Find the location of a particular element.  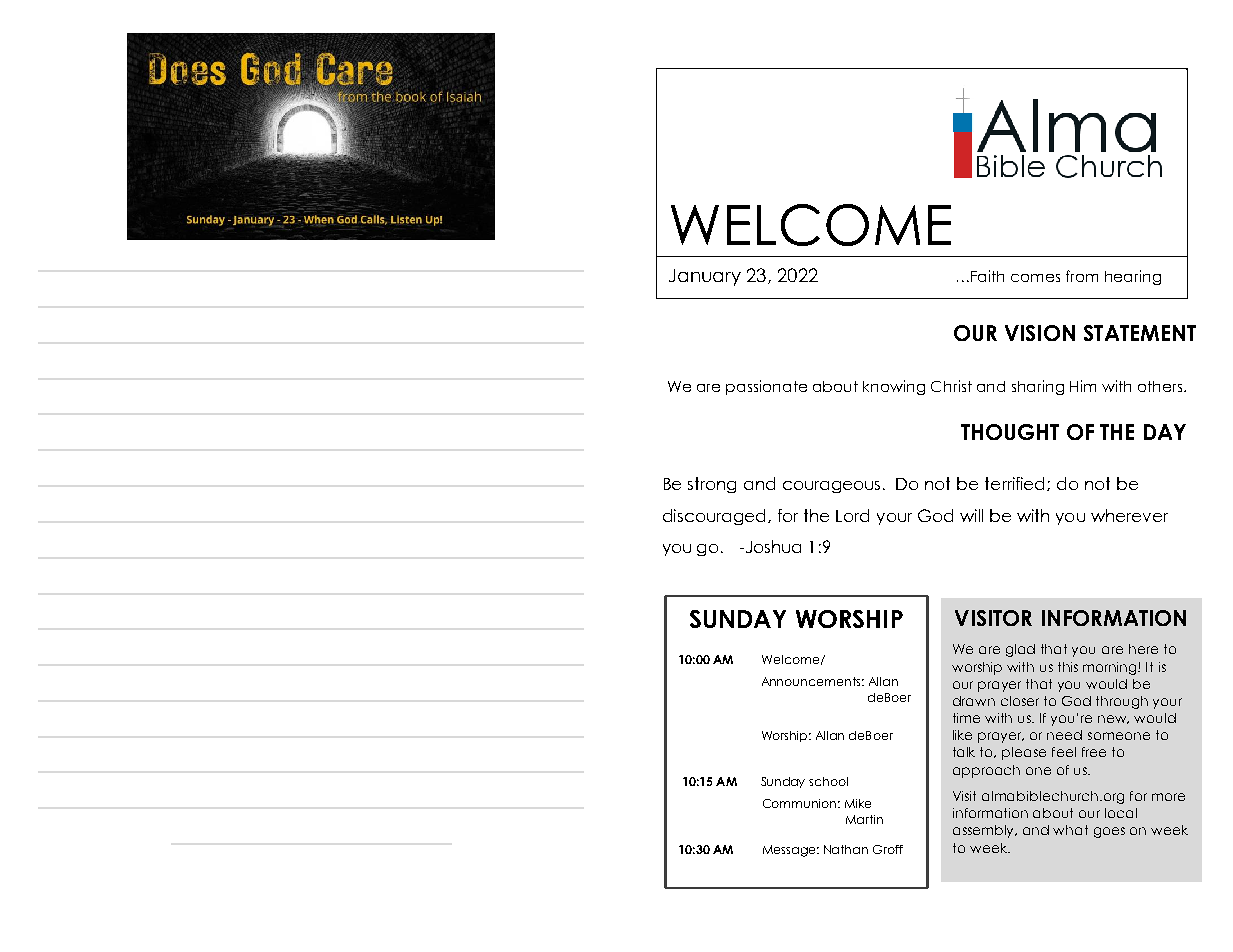

Joshua is located at coordinates (772, 546).
